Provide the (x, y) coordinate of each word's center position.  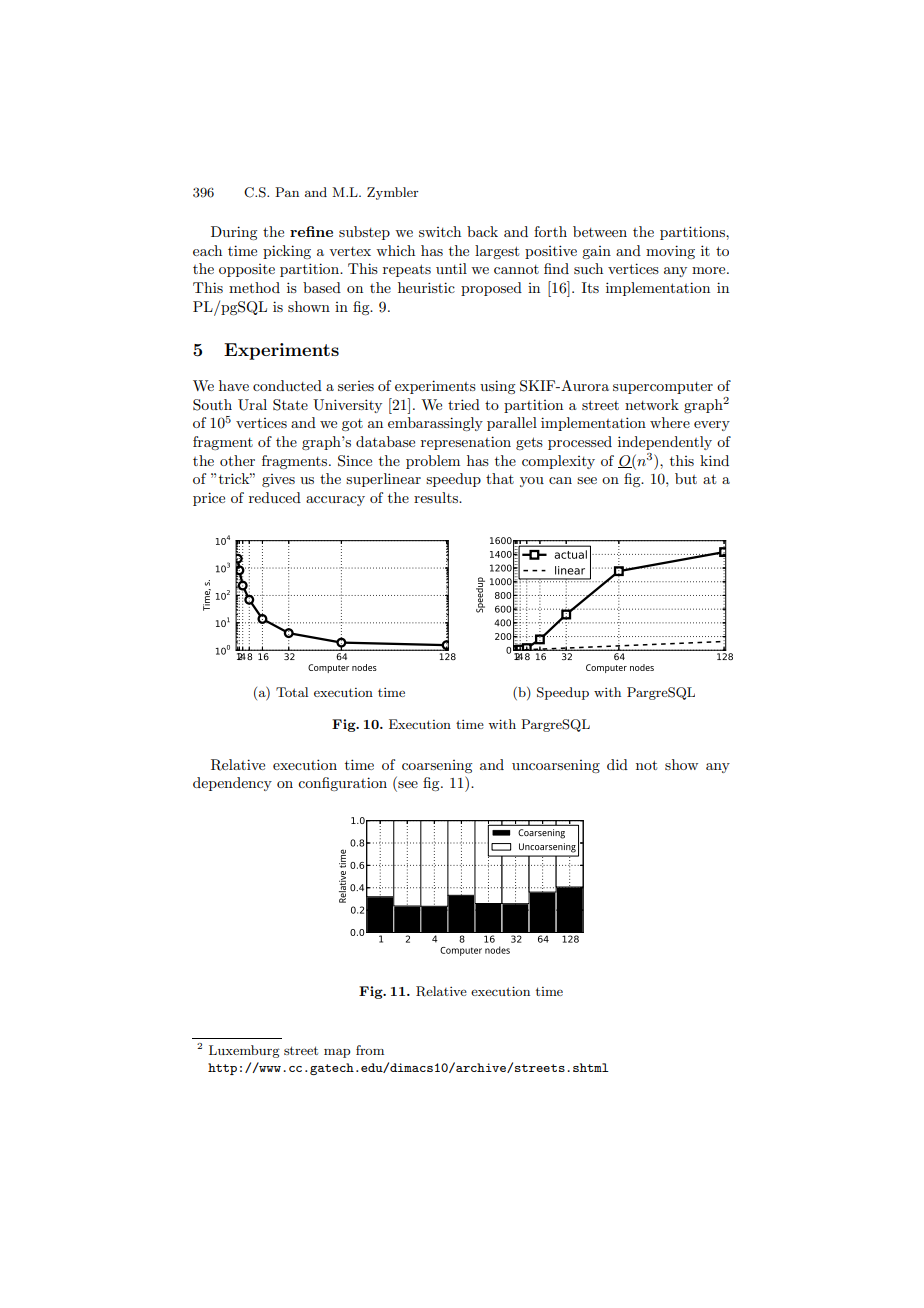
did (617, 764)
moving (670, 252)
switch (440, 231)
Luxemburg (244, 1051)
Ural (252, 405)
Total (292, 692)
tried (464, 404)
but (686, 478)
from (370, 1050)
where (670, 422)
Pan (287, 192)
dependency (232, 784)
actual (571, 554)
